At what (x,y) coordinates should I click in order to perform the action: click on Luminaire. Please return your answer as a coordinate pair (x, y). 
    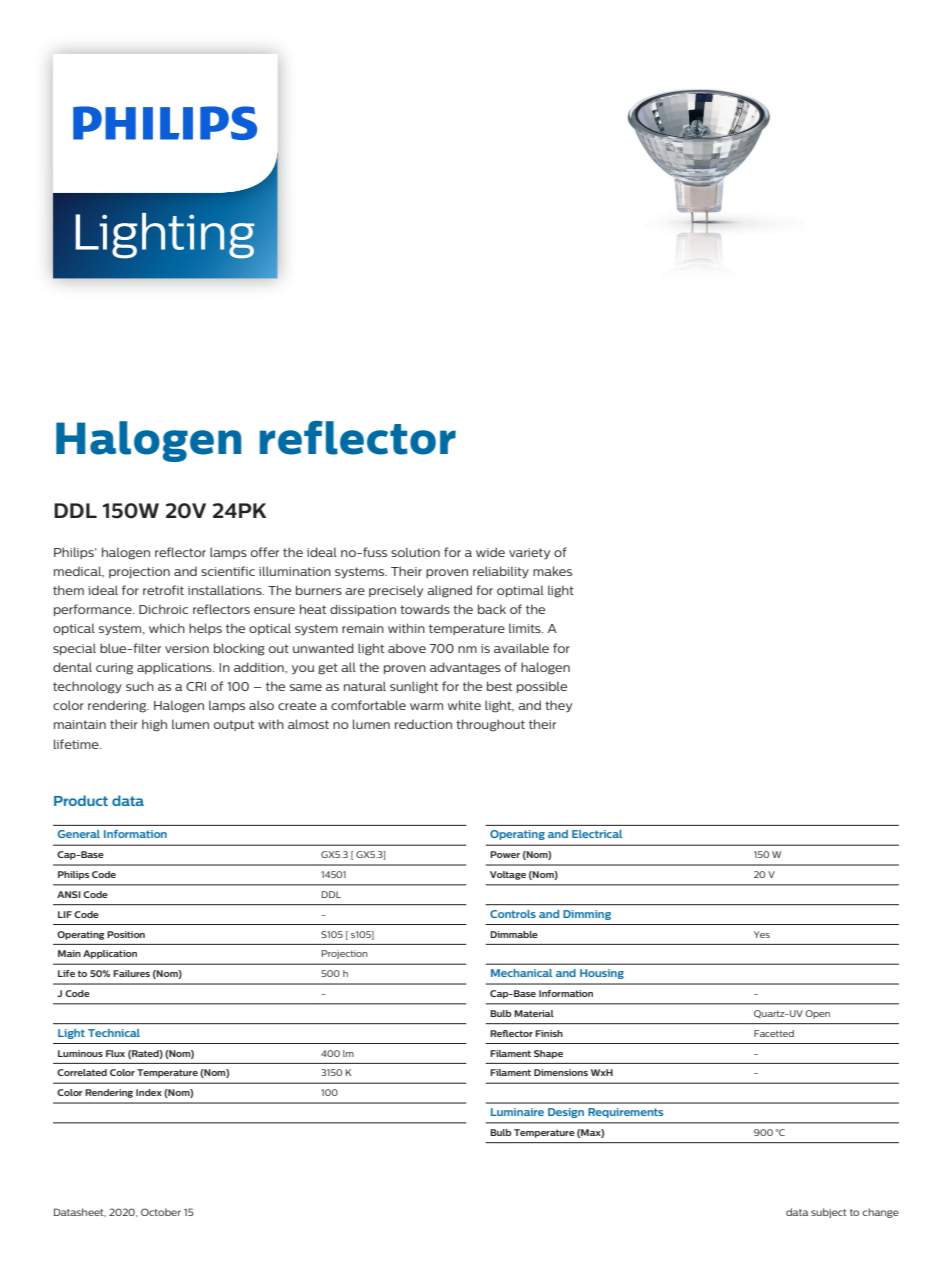
    Looking at the image, I should click on (517, 1112).
